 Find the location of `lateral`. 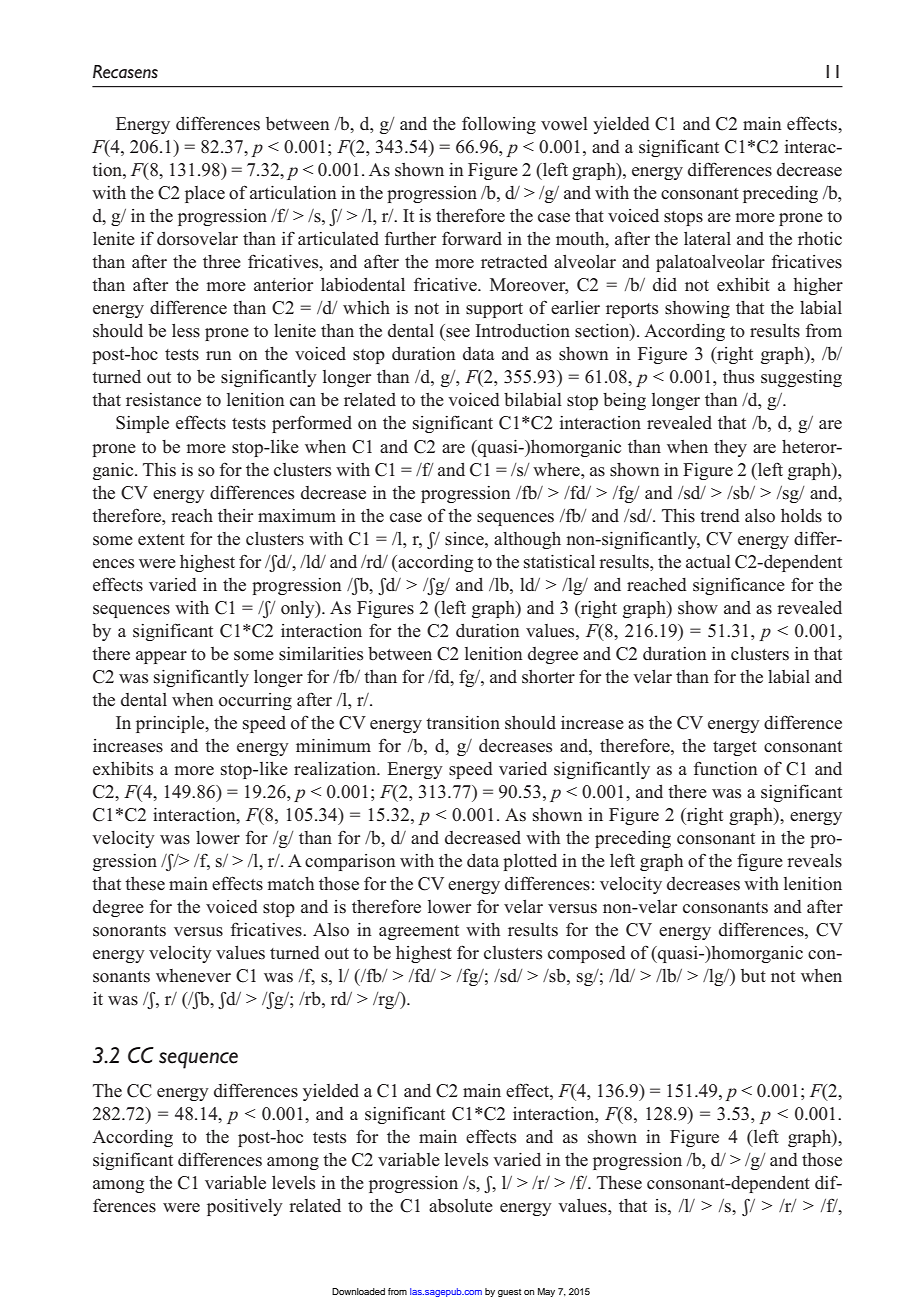

lateral is located at coordinates (707, 238).
